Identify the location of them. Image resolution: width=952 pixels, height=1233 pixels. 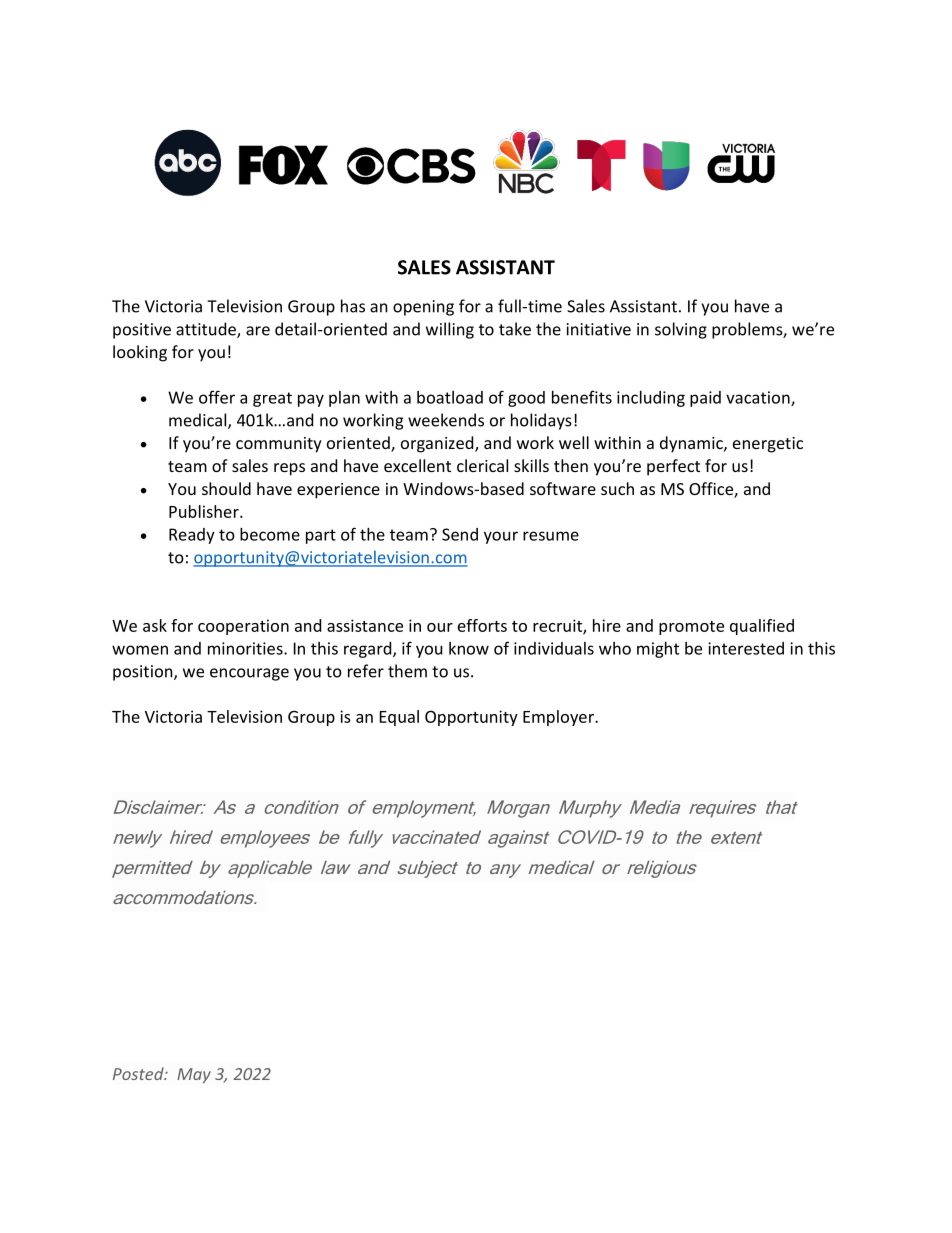
(407, 671).
